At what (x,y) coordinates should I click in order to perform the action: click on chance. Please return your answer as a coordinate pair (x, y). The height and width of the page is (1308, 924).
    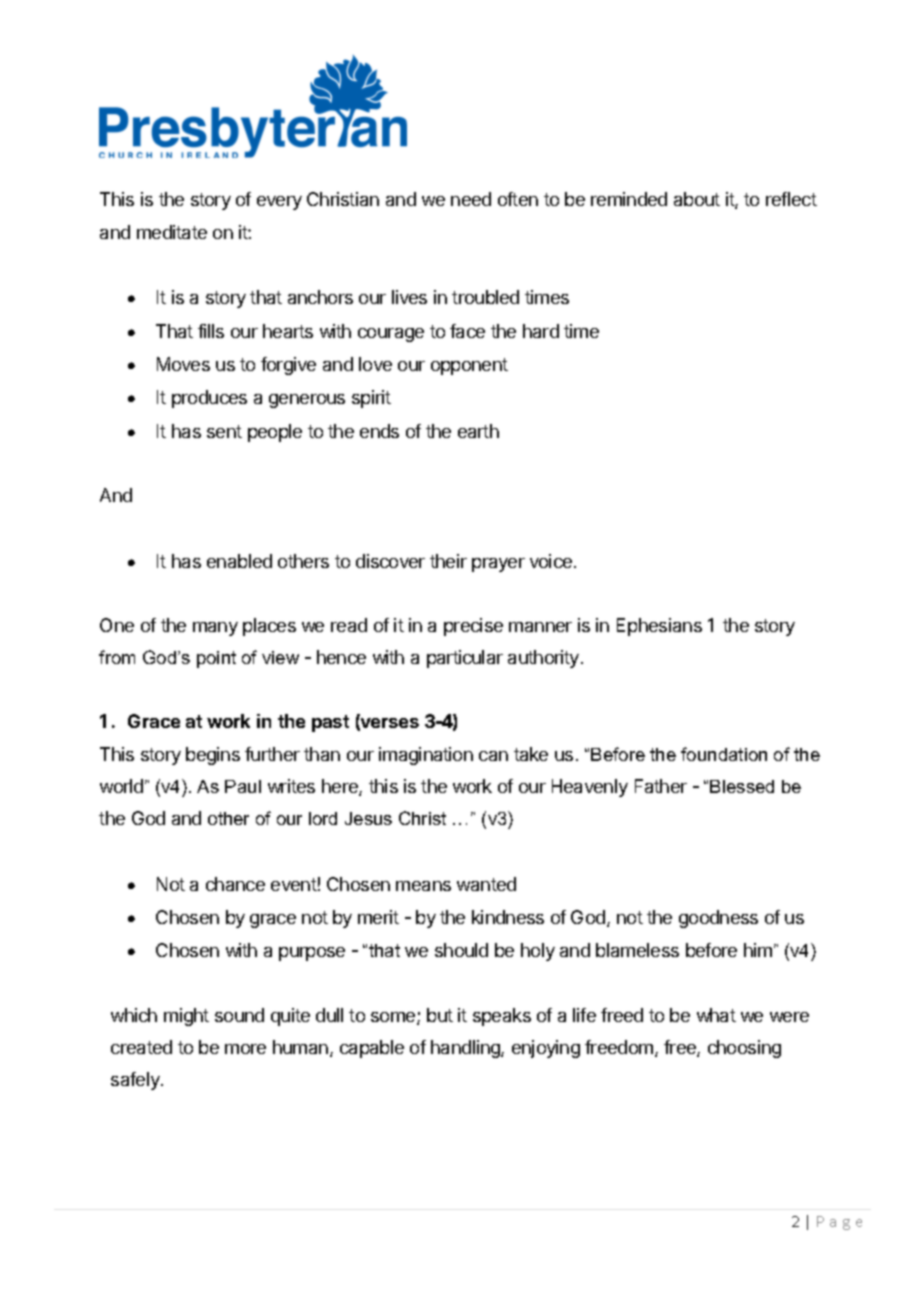
    Looking at the image, I should click on (235, 884).
